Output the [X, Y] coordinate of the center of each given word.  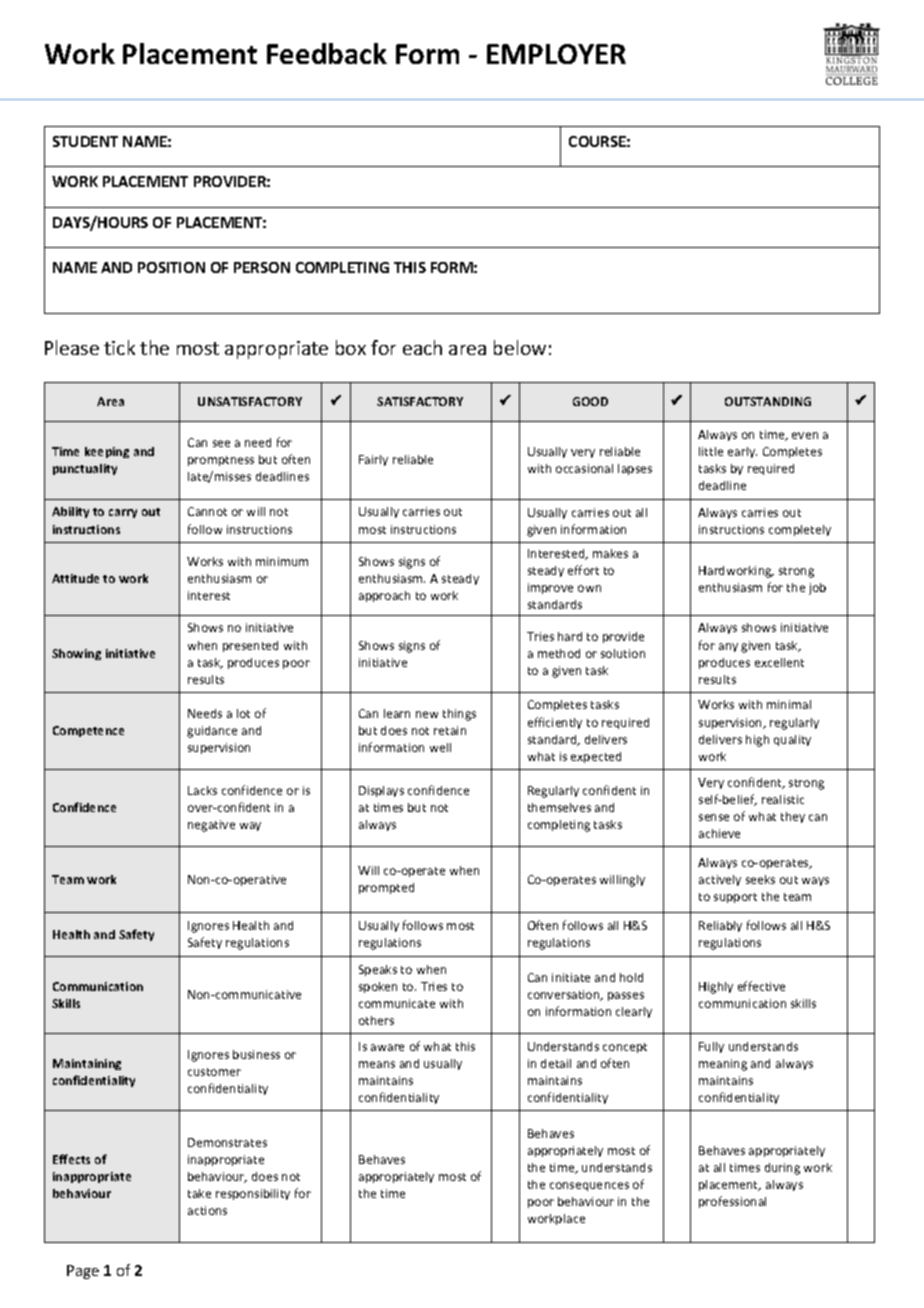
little [711, 451]
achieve [719, 833]
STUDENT [85, 141]
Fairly [373, 460]
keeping [107, 452]
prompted [386, 888]
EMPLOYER [556, 54]
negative [211, 826]
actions [207, 1210]
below [520, 347]
